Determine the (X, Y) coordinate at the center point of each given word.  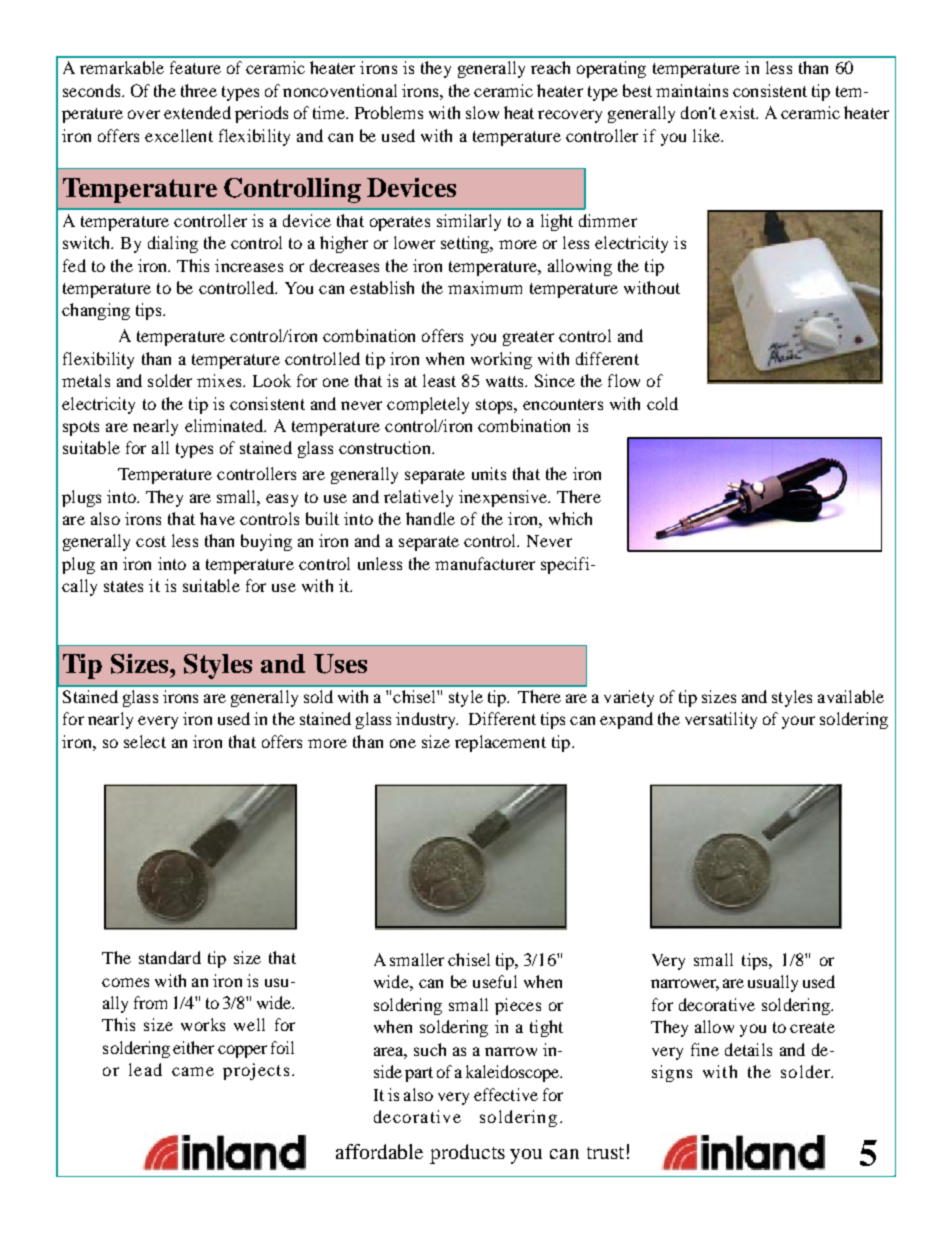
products (467, 1154)
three (199, 90)
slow (482, 112)
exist (739, 112)
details (748, 1049)
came (193, 1071)
